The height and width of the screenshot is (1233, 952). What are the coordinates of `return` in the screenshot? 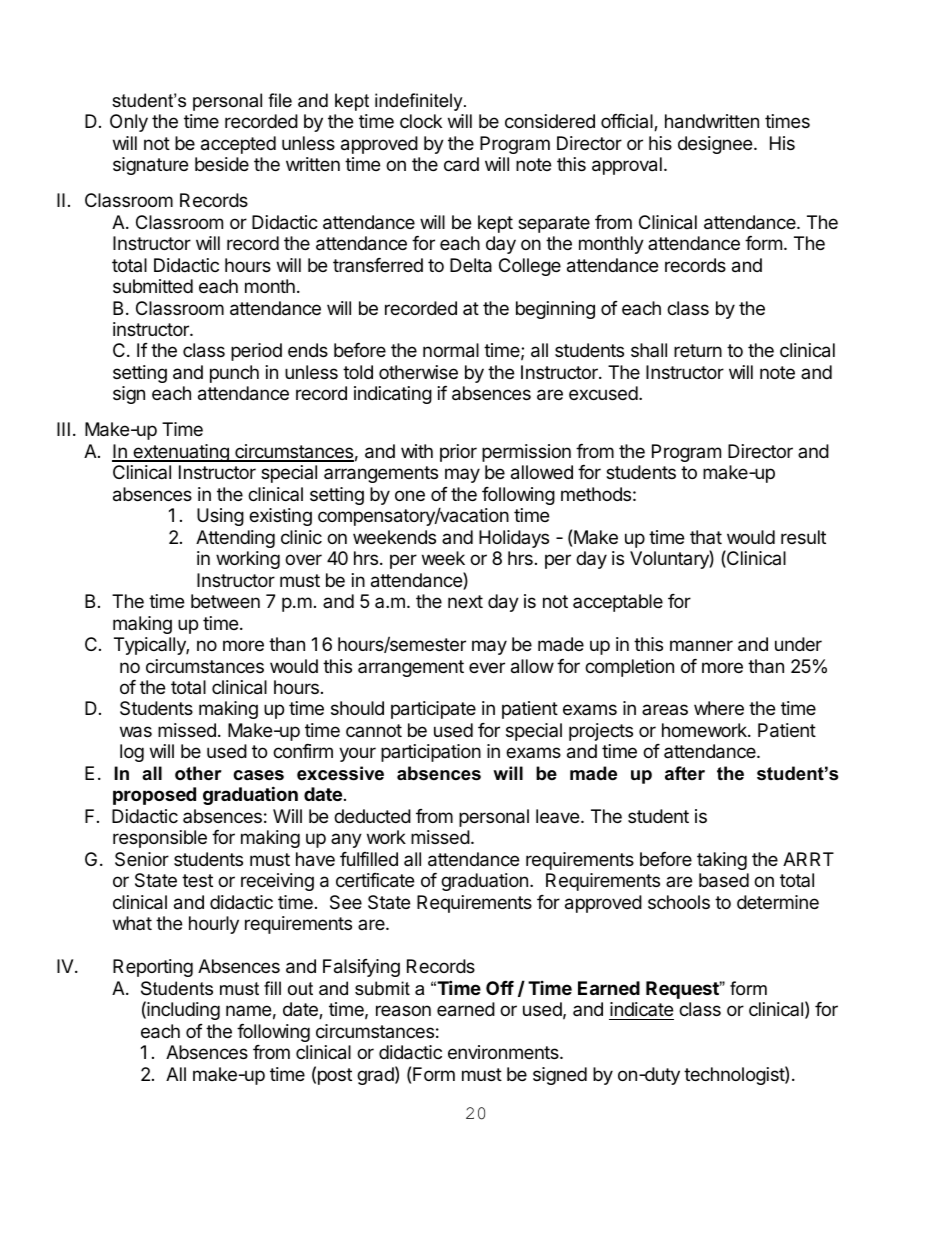 It's located at (698, 350).
